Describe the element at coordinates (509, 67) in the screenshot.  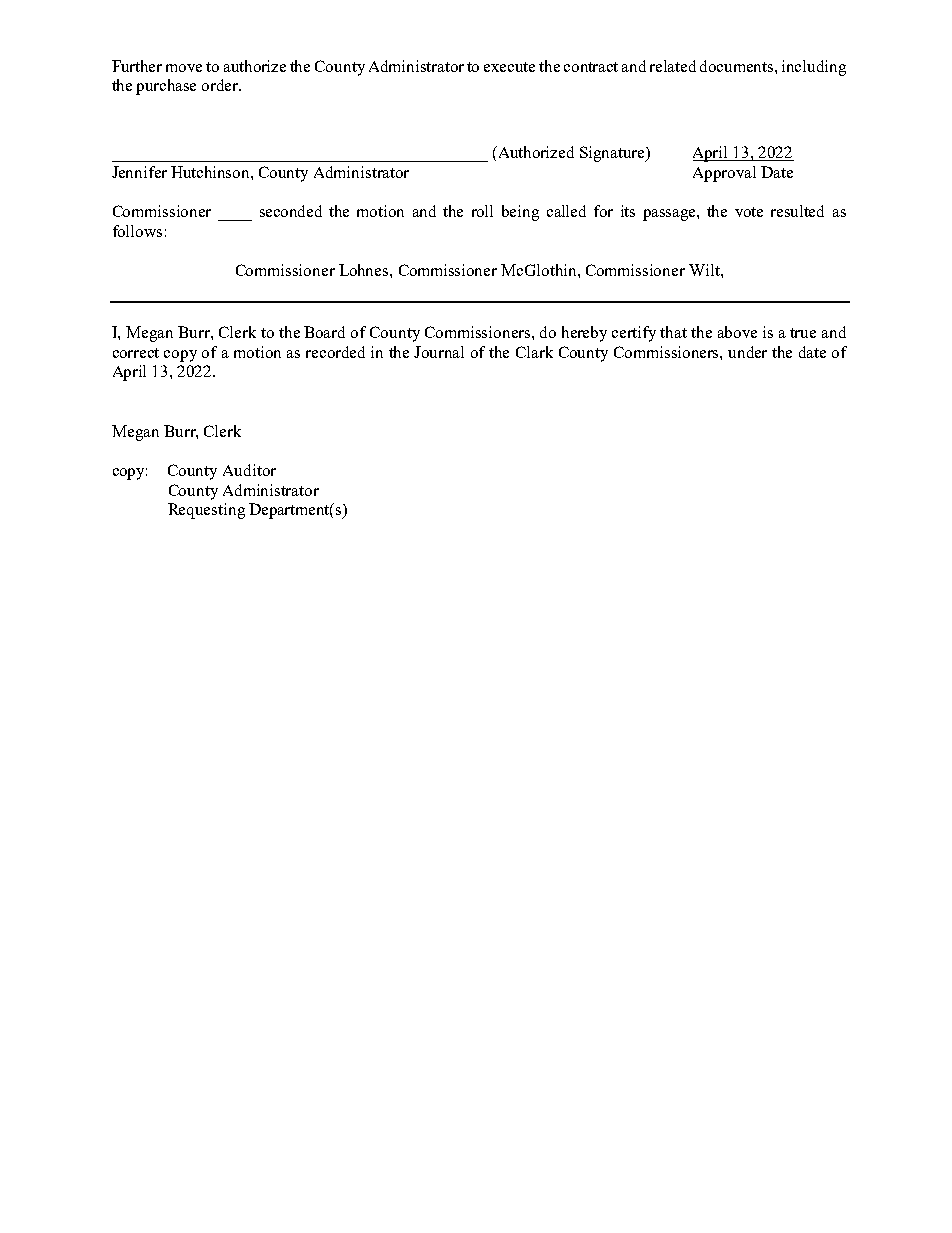
I see `execute` at that location.
